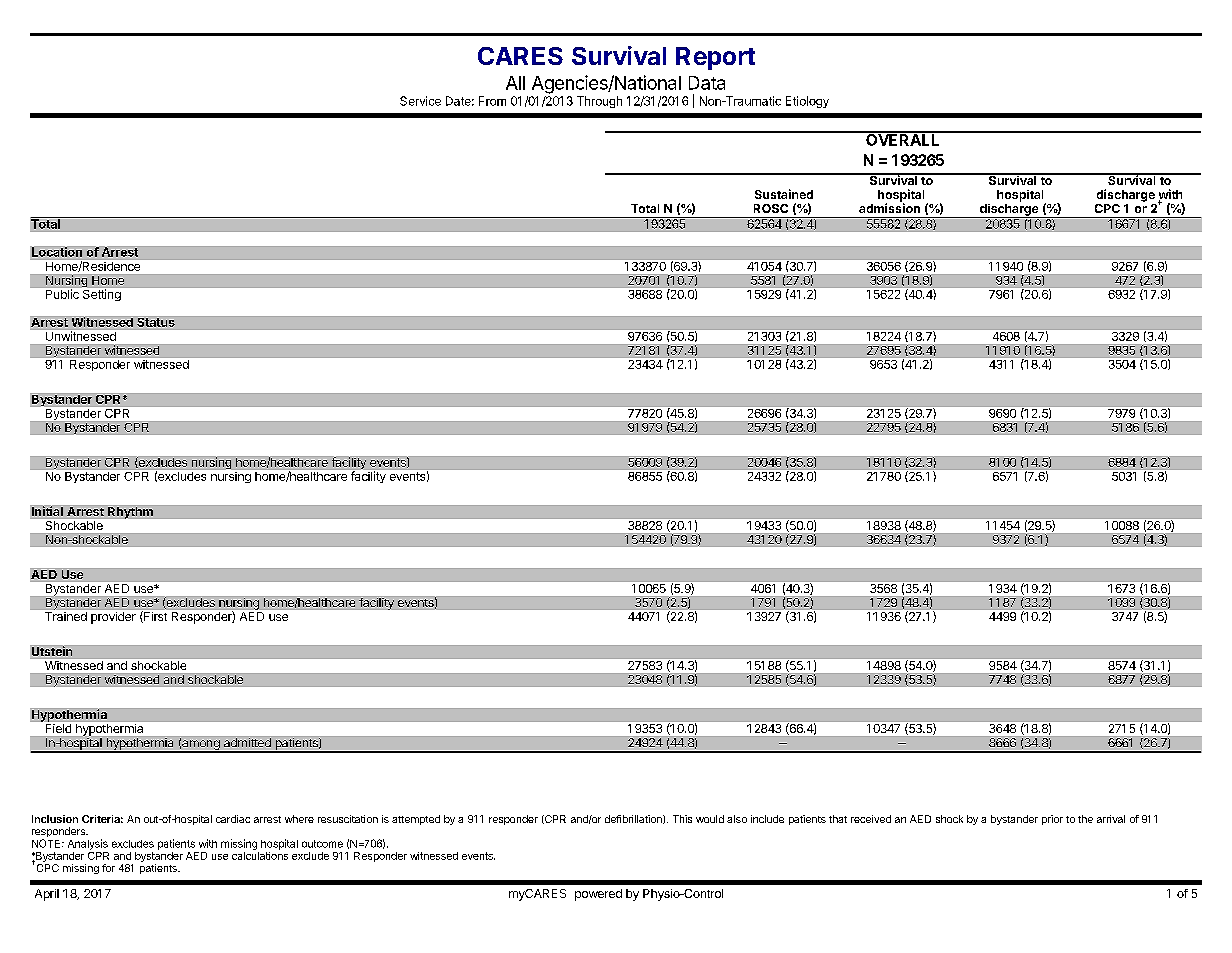 The image size is (1232, 953). I want to click on First, so click(154, 617).
